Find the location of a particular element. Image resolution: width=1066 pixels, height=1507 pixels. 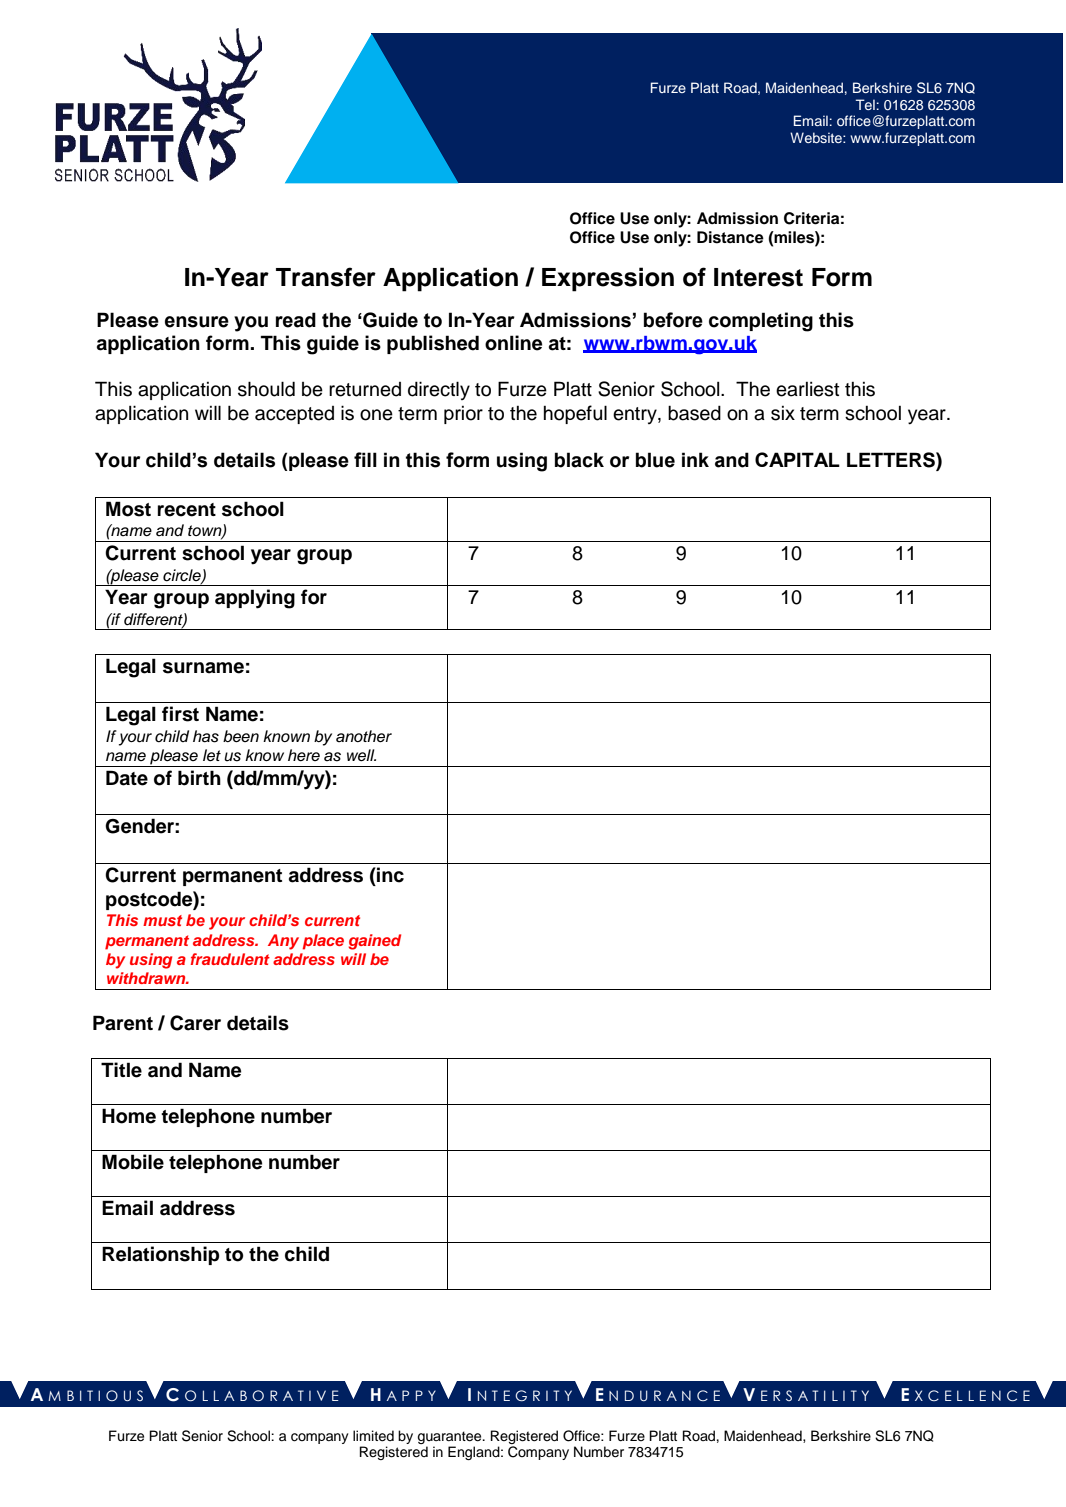

published is located at coordinates (433, 344).
